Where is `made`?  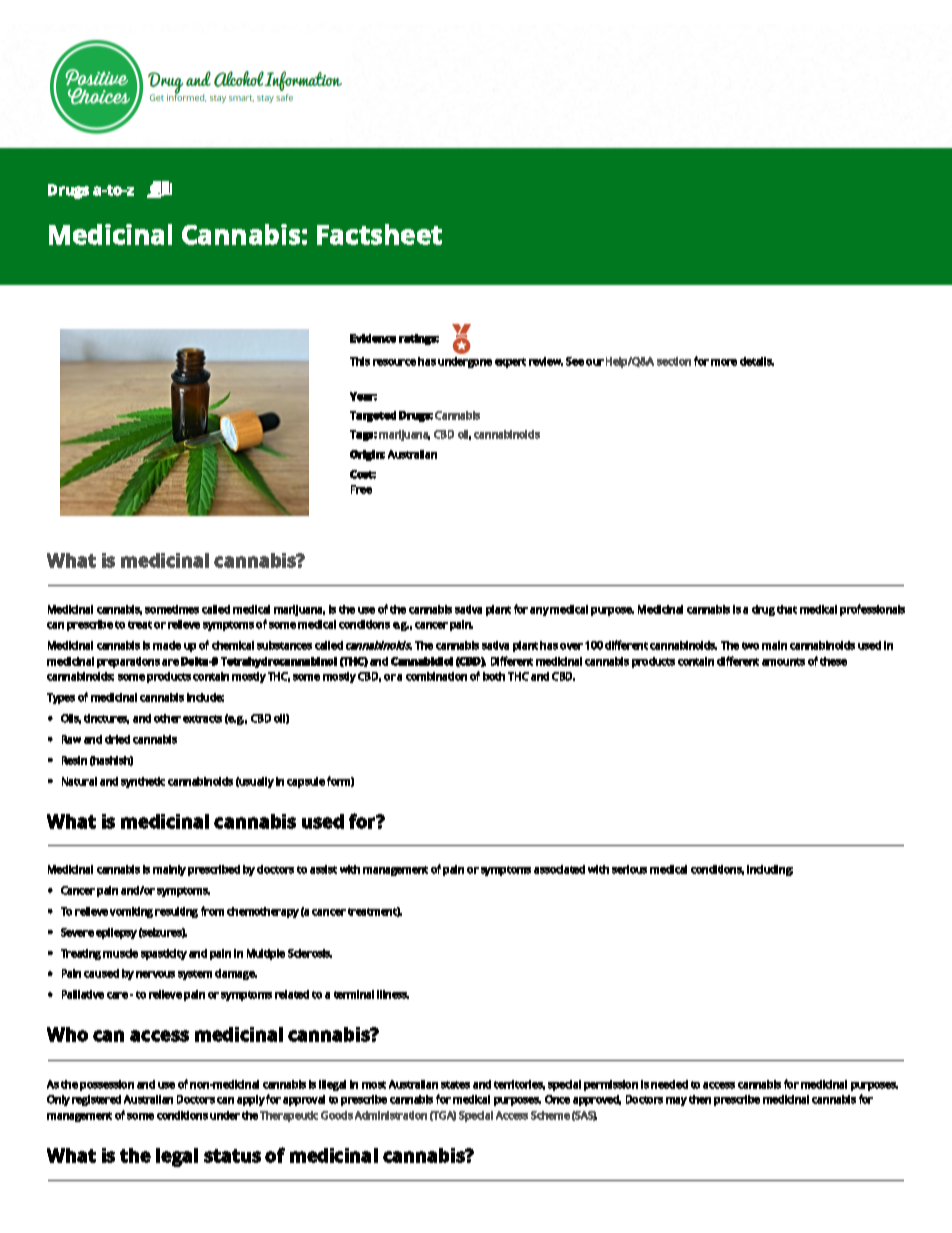
made is located at coordinates (167, 645).
